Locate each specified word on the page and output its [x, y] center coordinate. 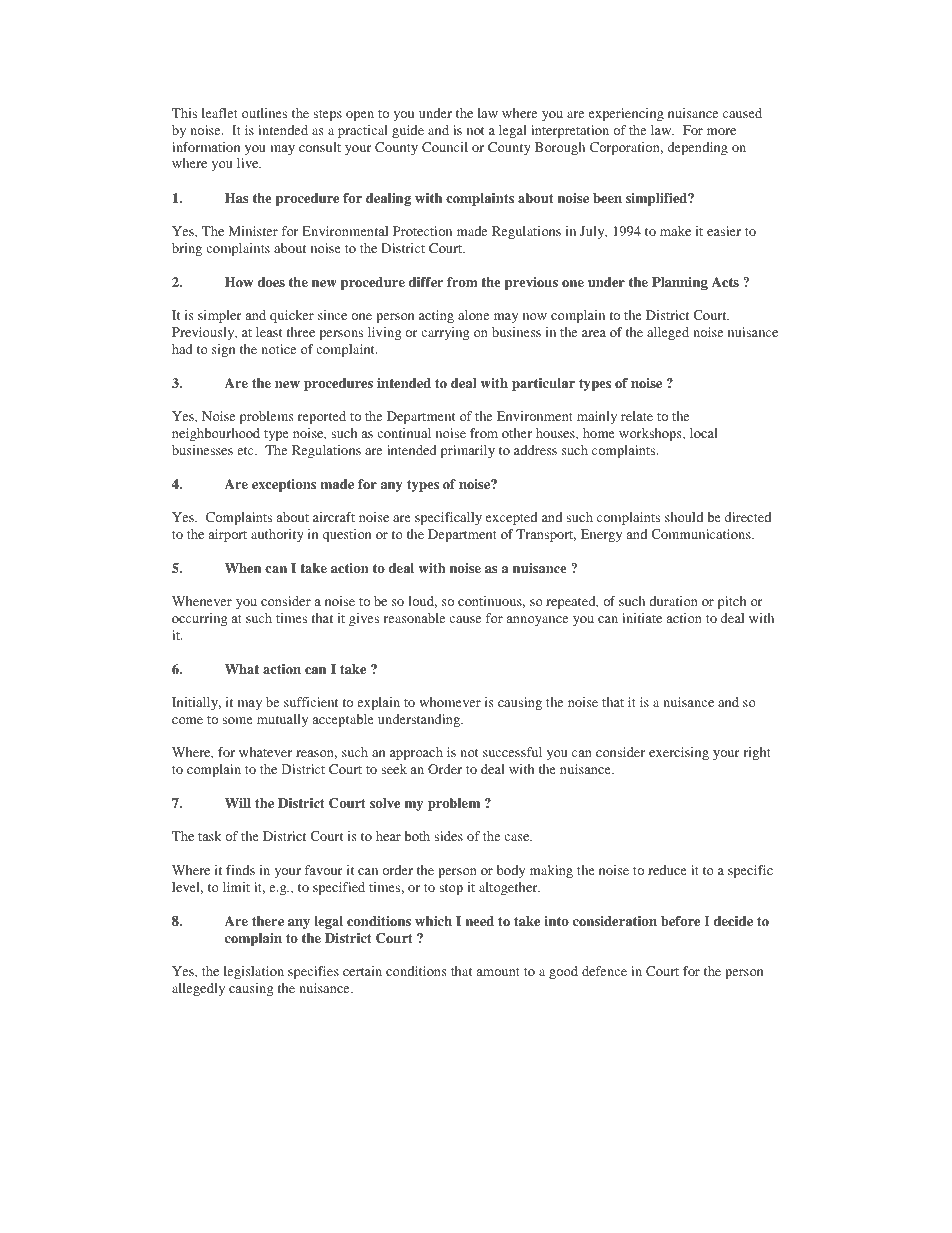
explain [378, 703]
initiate [642, 618]
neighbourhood [216, 434]
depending [698, 148]
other [517, 433]
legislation [254, 972]
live [249, 163]
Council [445, 147]
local [704, 433]
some [237, 720]
